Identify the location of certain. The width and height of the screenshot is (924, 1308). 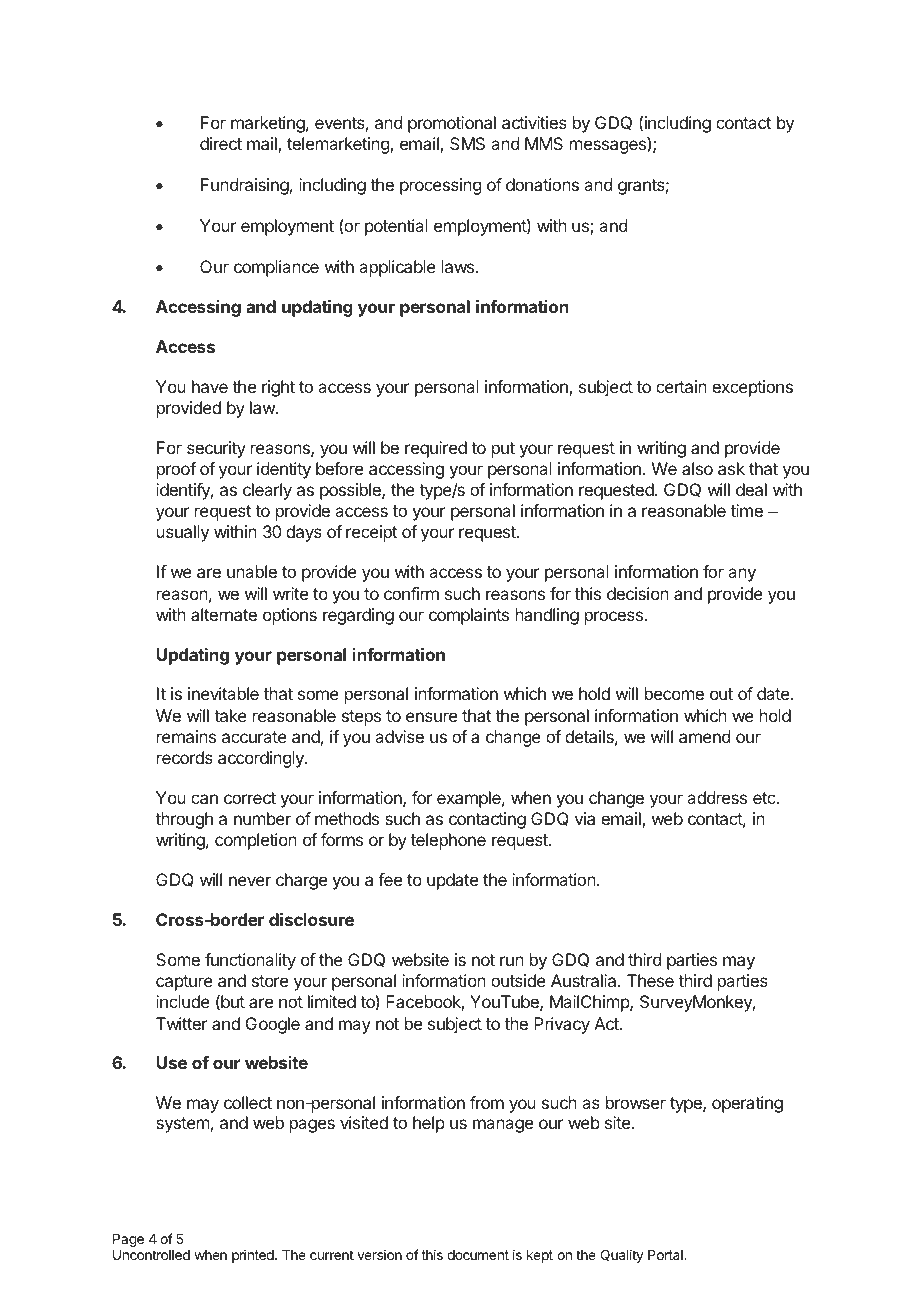
(681, 386).
